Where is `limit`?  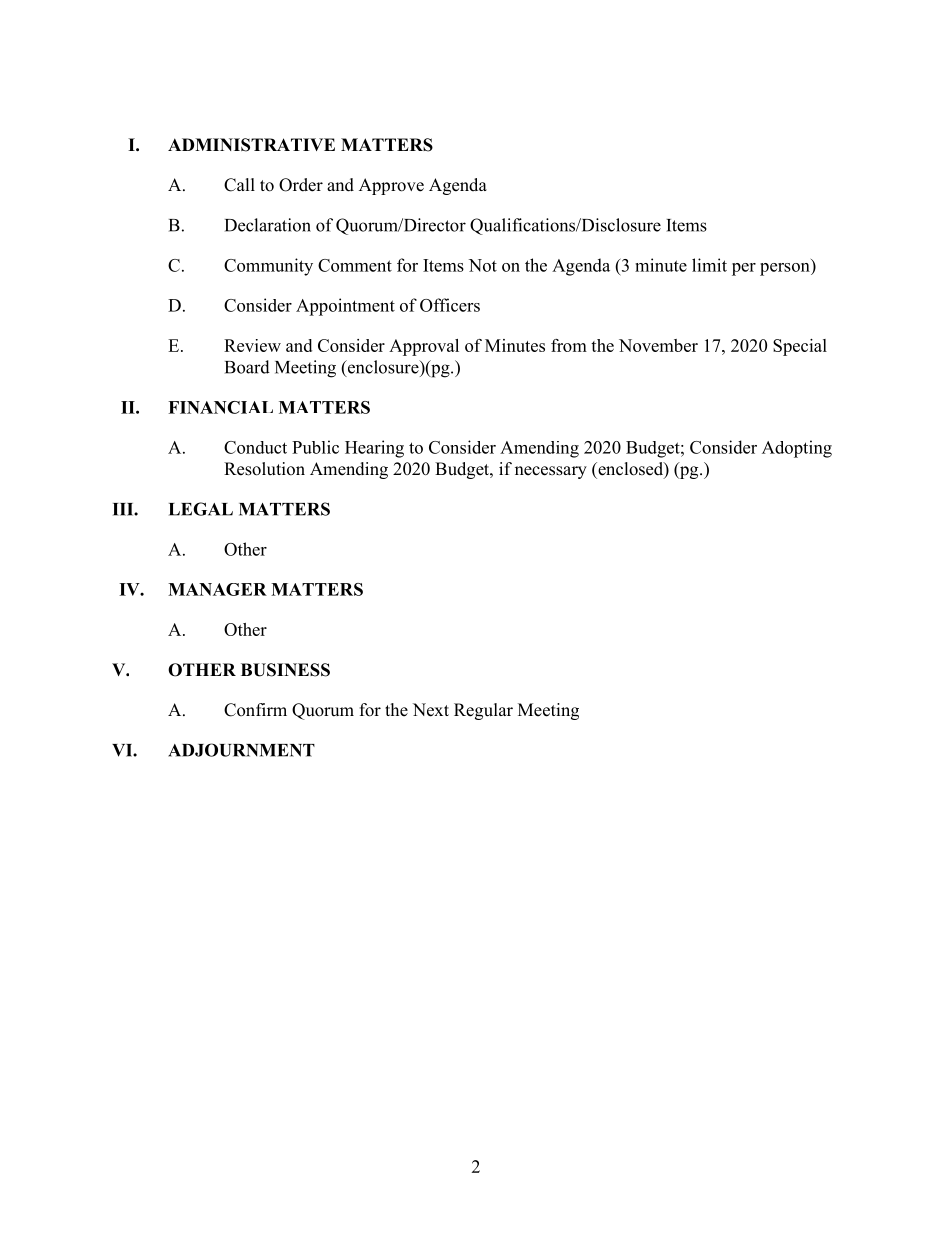
limit is located at coordinates (709, 265).
